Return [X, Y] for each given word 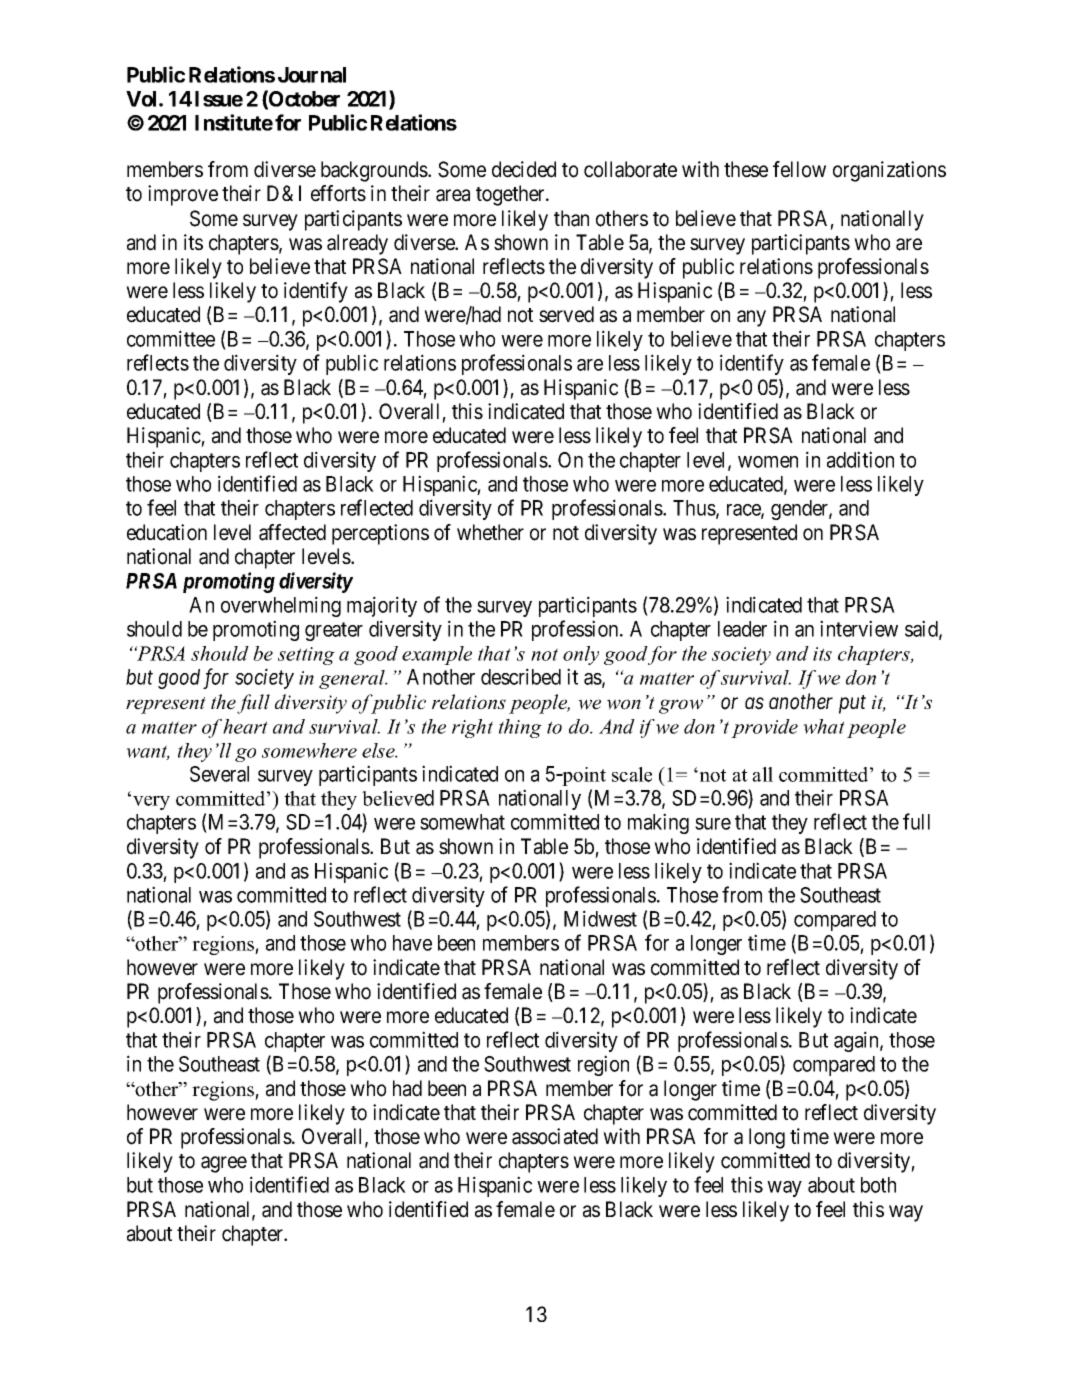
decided [524, 169]
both [878, 1185]
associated [555, 1136]
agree [224, 1164]
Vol [143, 99]
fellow [799, 169]
